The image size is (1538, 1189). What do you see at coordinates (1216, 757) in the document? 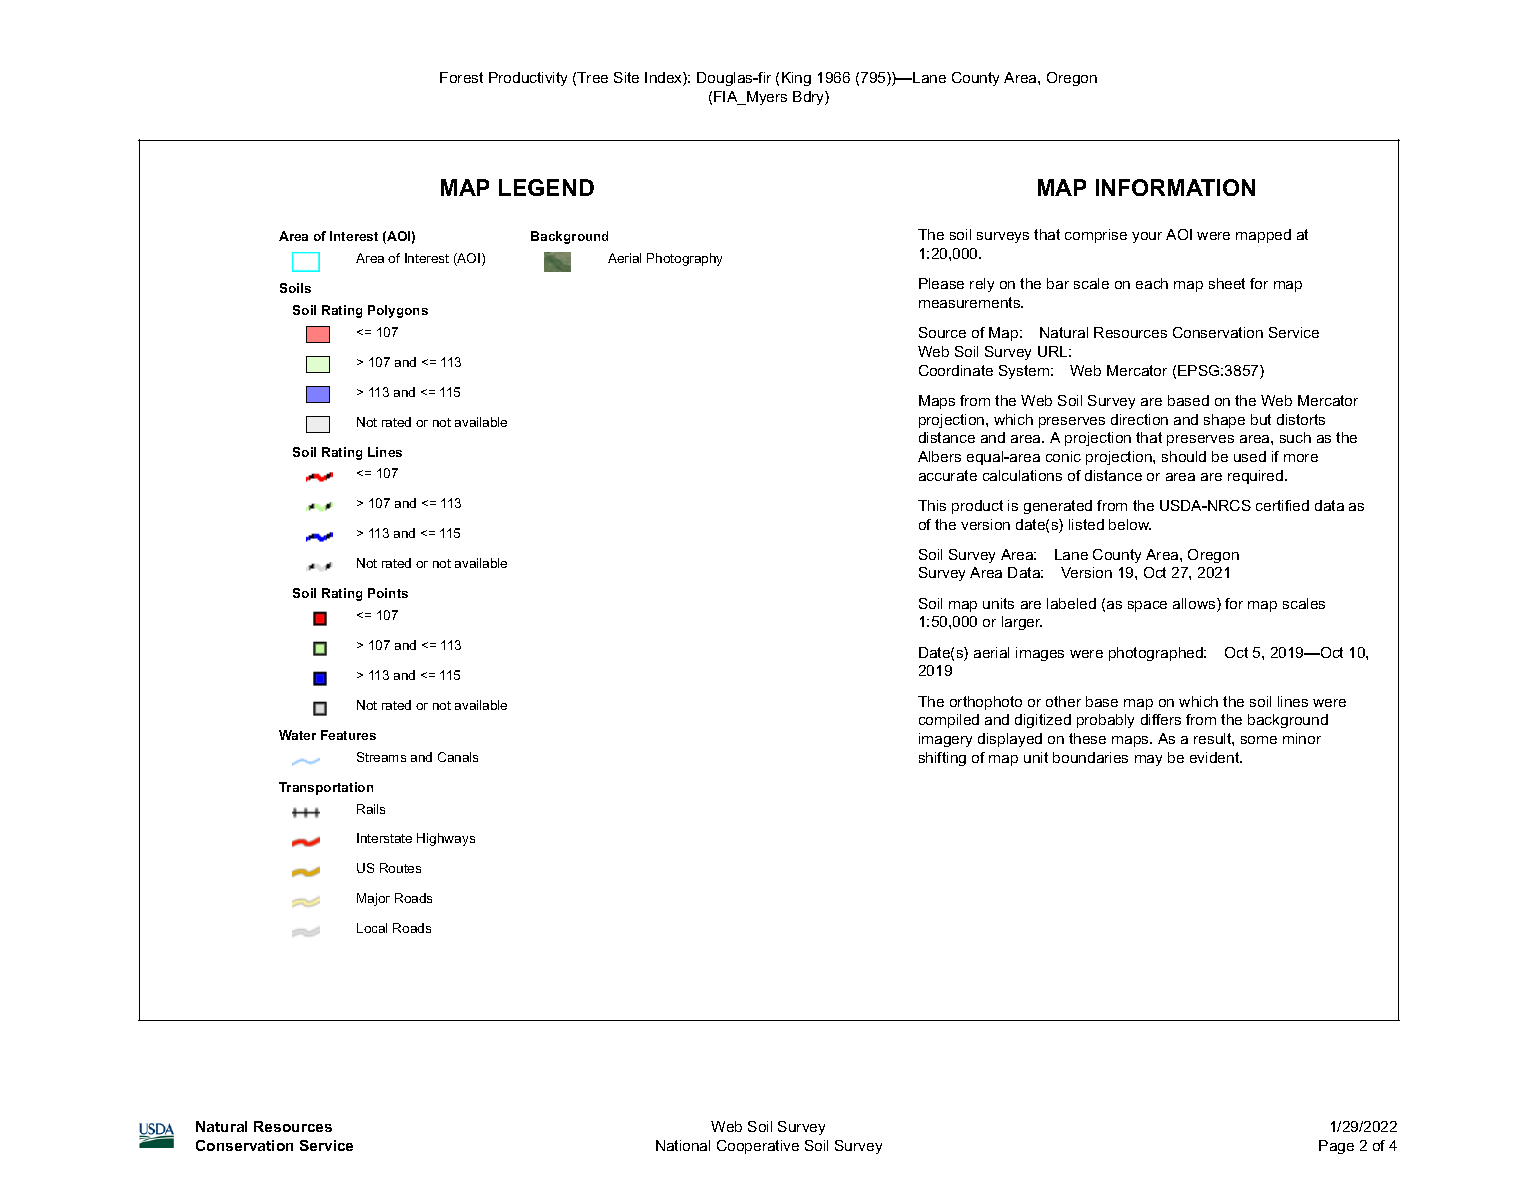
I see `evident` at bounding box center [1216, 757].
